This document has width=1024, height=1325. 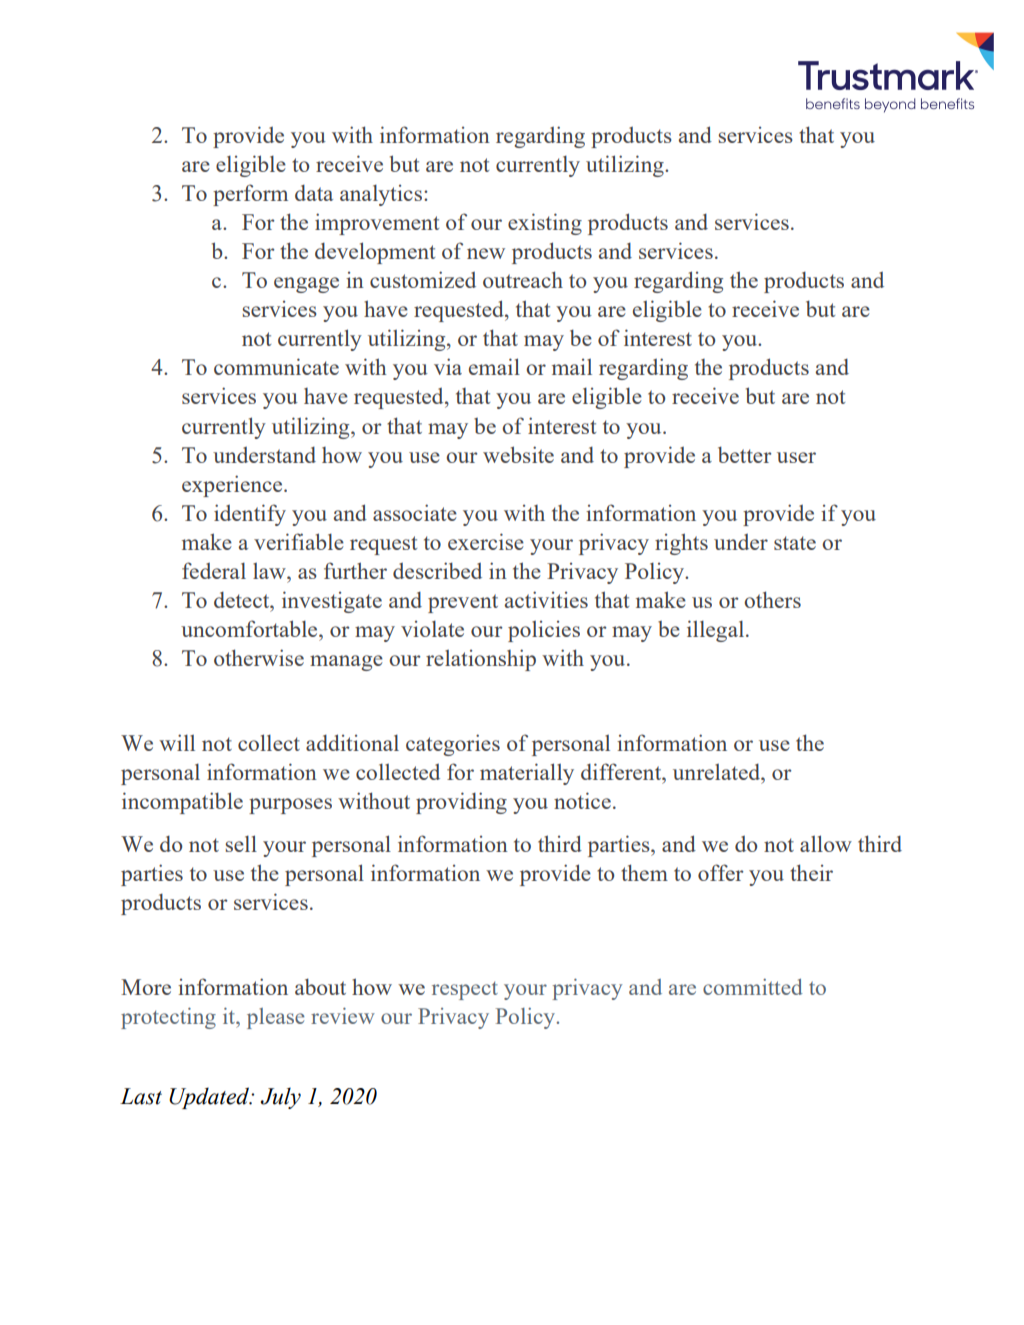 What do you see at coordinates (233, 486) in the document?
I see `experience` at bounding box center [233, 486].
